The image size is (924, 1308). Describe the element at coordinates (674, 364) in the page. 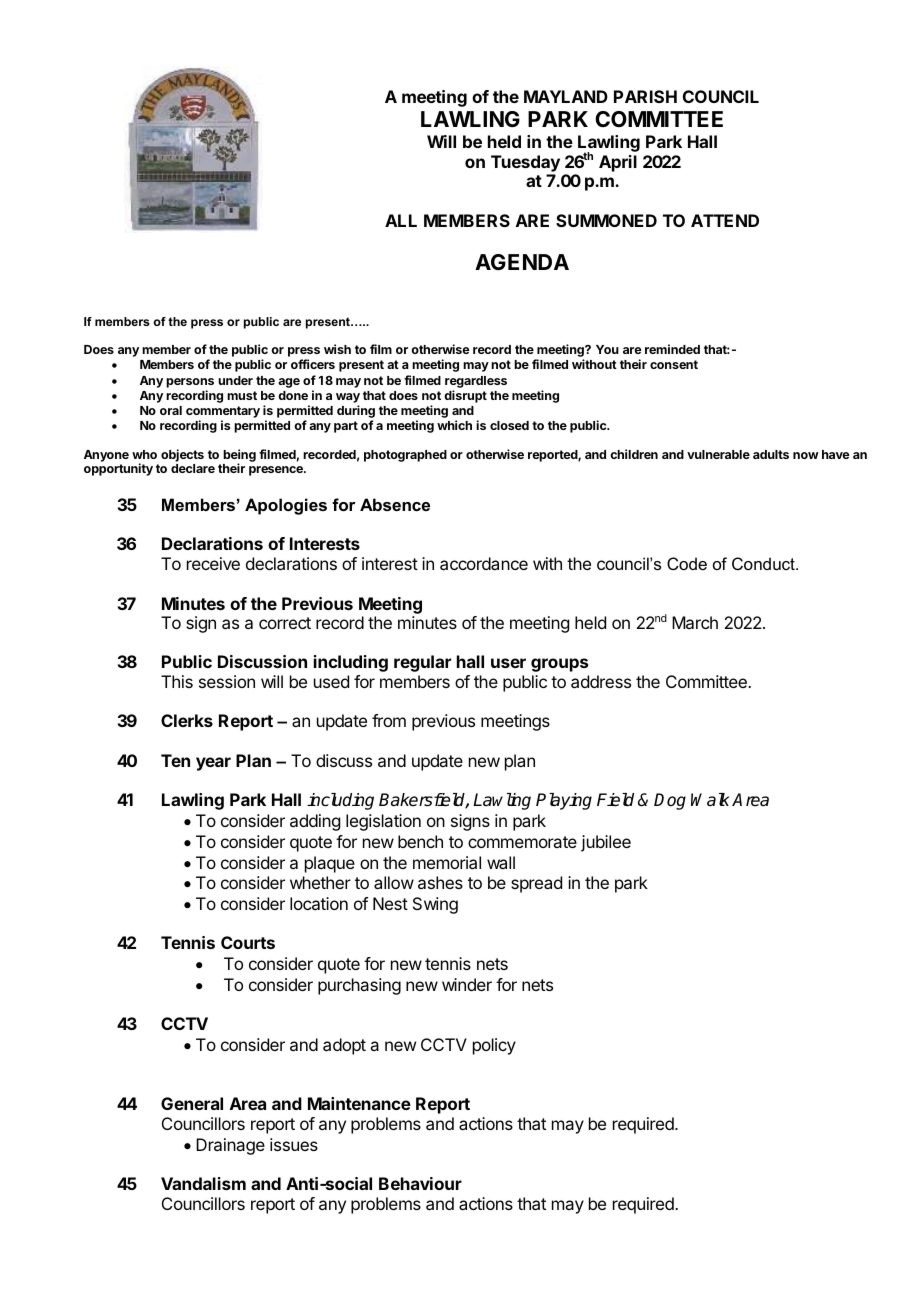

I see `consent` at that location.
